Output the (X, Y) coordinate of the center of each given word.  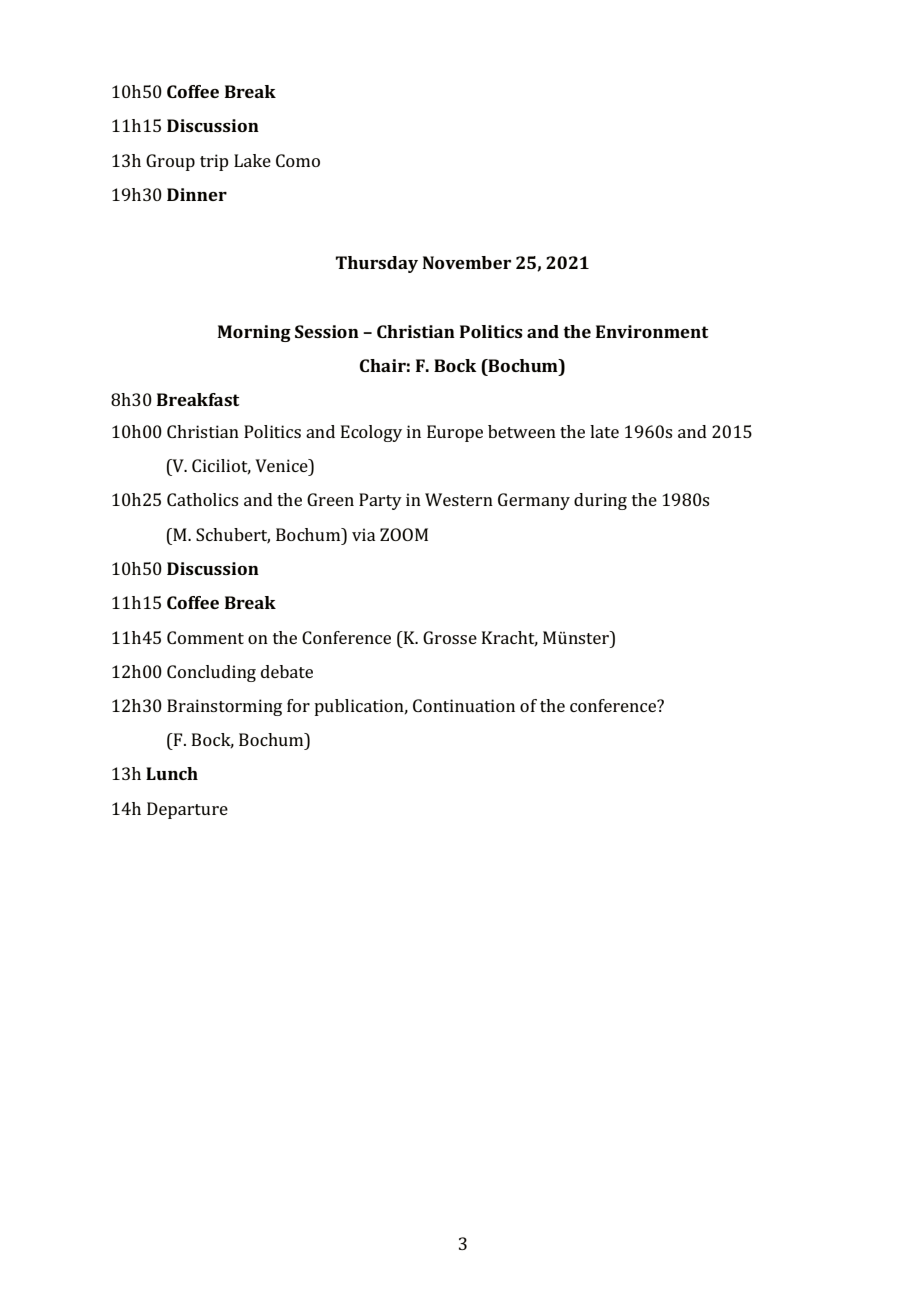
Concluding (211, 673)
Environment (652, 331)
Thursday (377, 264)
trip (214, 162)
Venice (282, 465)
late (604, 431)
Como (298, 160)
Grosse (450, 637)
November (467, 262)
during (600, 501)
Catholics (202, 499)
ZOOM (404, 534)
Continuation (464, 705)
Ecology (371, 433)
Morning (254, 333)
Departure (187, 810)
